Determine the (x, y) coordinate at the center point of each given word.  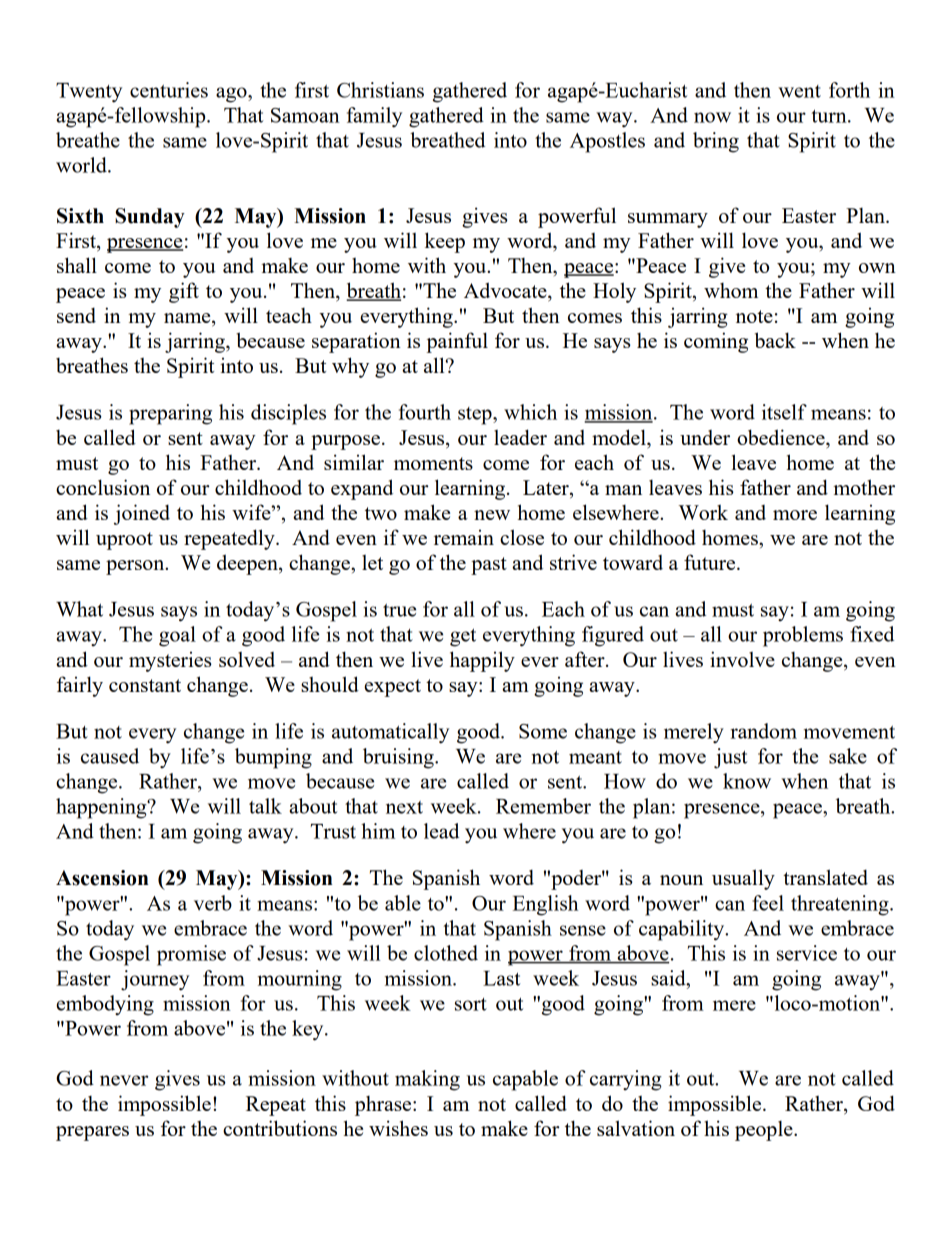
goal (177, 636)
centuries (169, 90)
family (374, 117)
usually (743, 879)
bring (716, 142)
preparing (170, 414)
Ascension (102, 878)
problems (803, 636)
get (463, 637)
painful (457, 342)
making (427, 1080)
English (545, 905)
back (775, 340)
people (765, 1131)
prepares (92, 1133)
